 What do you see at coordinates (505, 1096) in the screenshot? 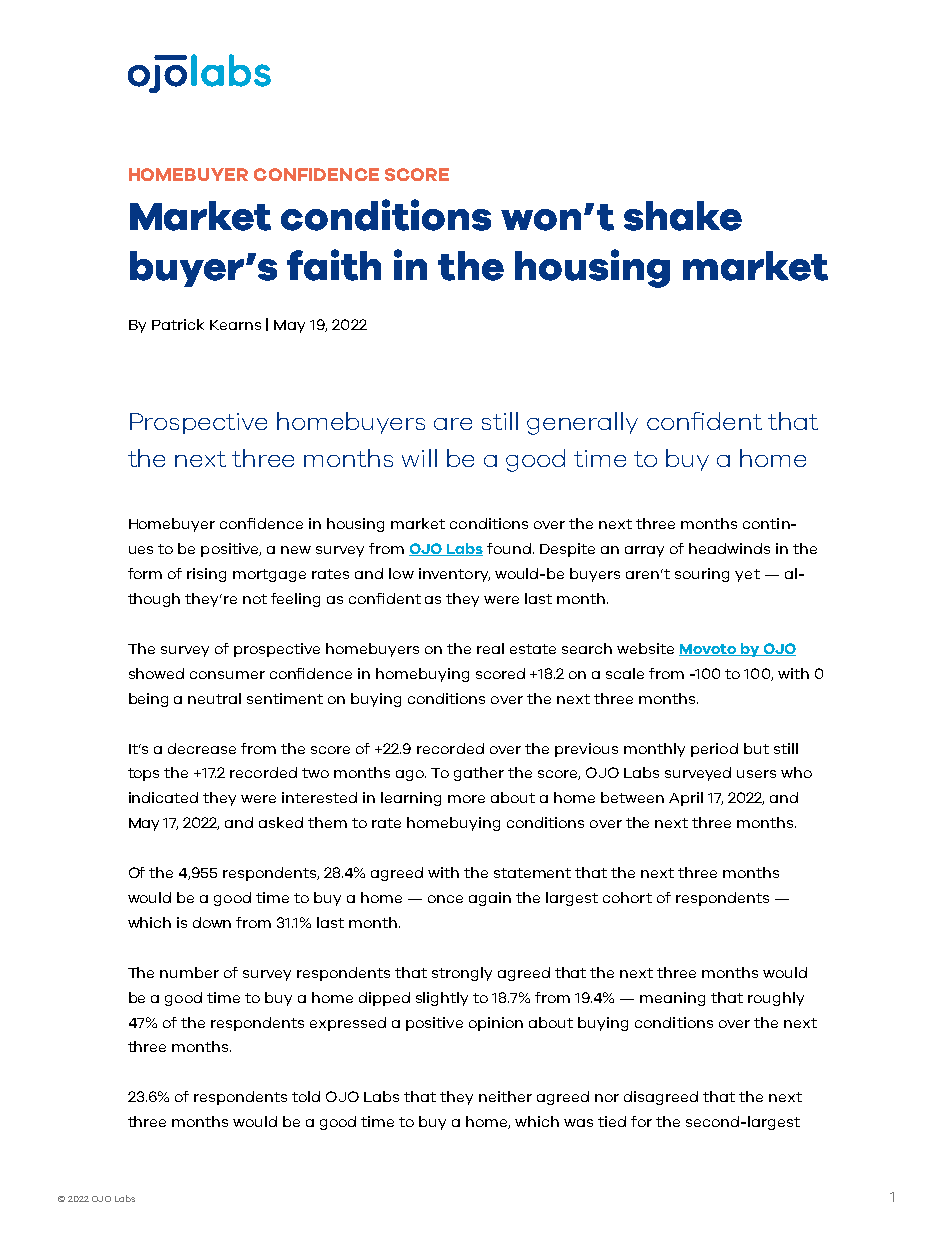
I see `neither` at bounding box center [505, 1096].
